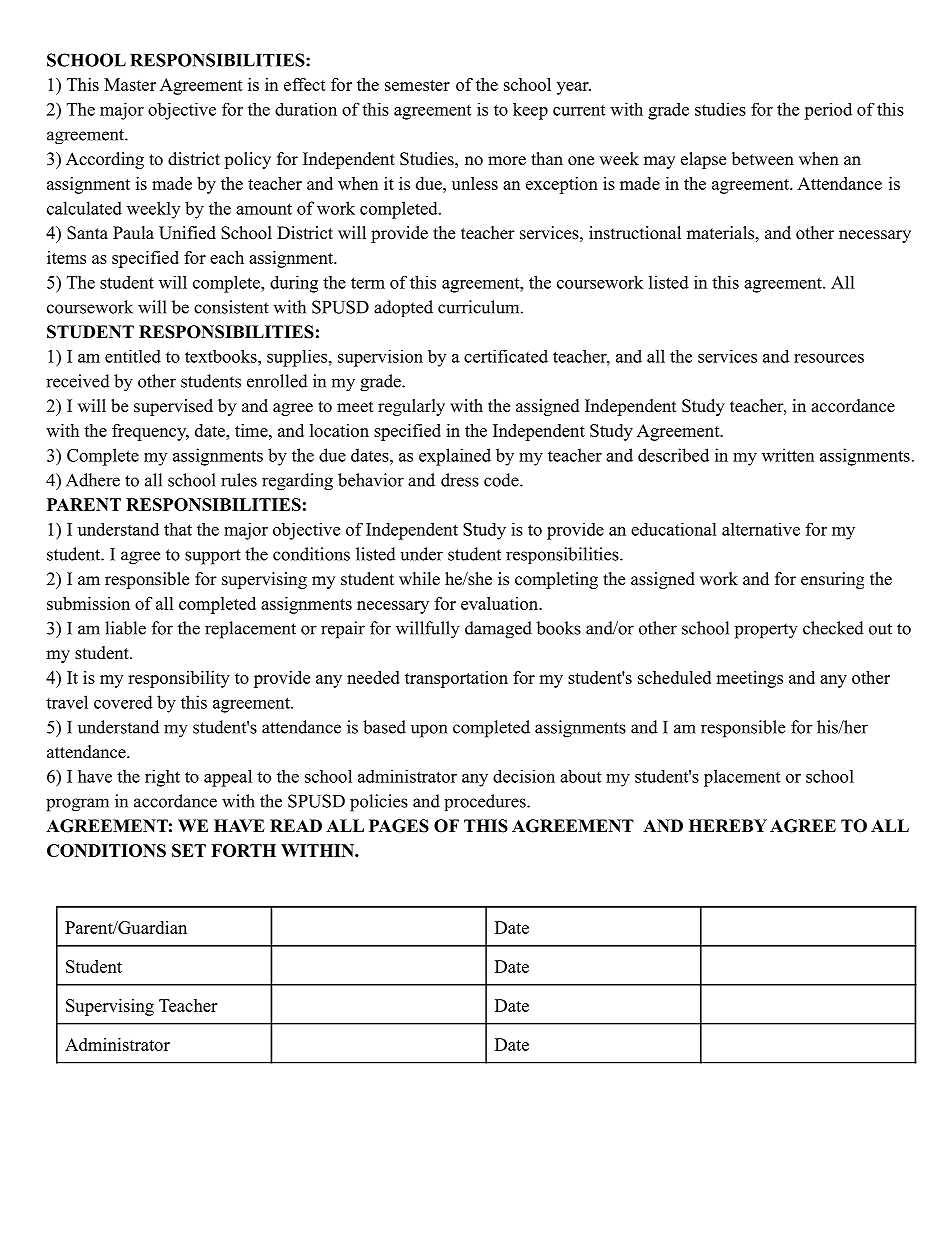 Image resolution: width=952 pixels, height=1233 pixels. Describe the element at coordinates (674, 677) in the page. I see `scheduled` at that location.
